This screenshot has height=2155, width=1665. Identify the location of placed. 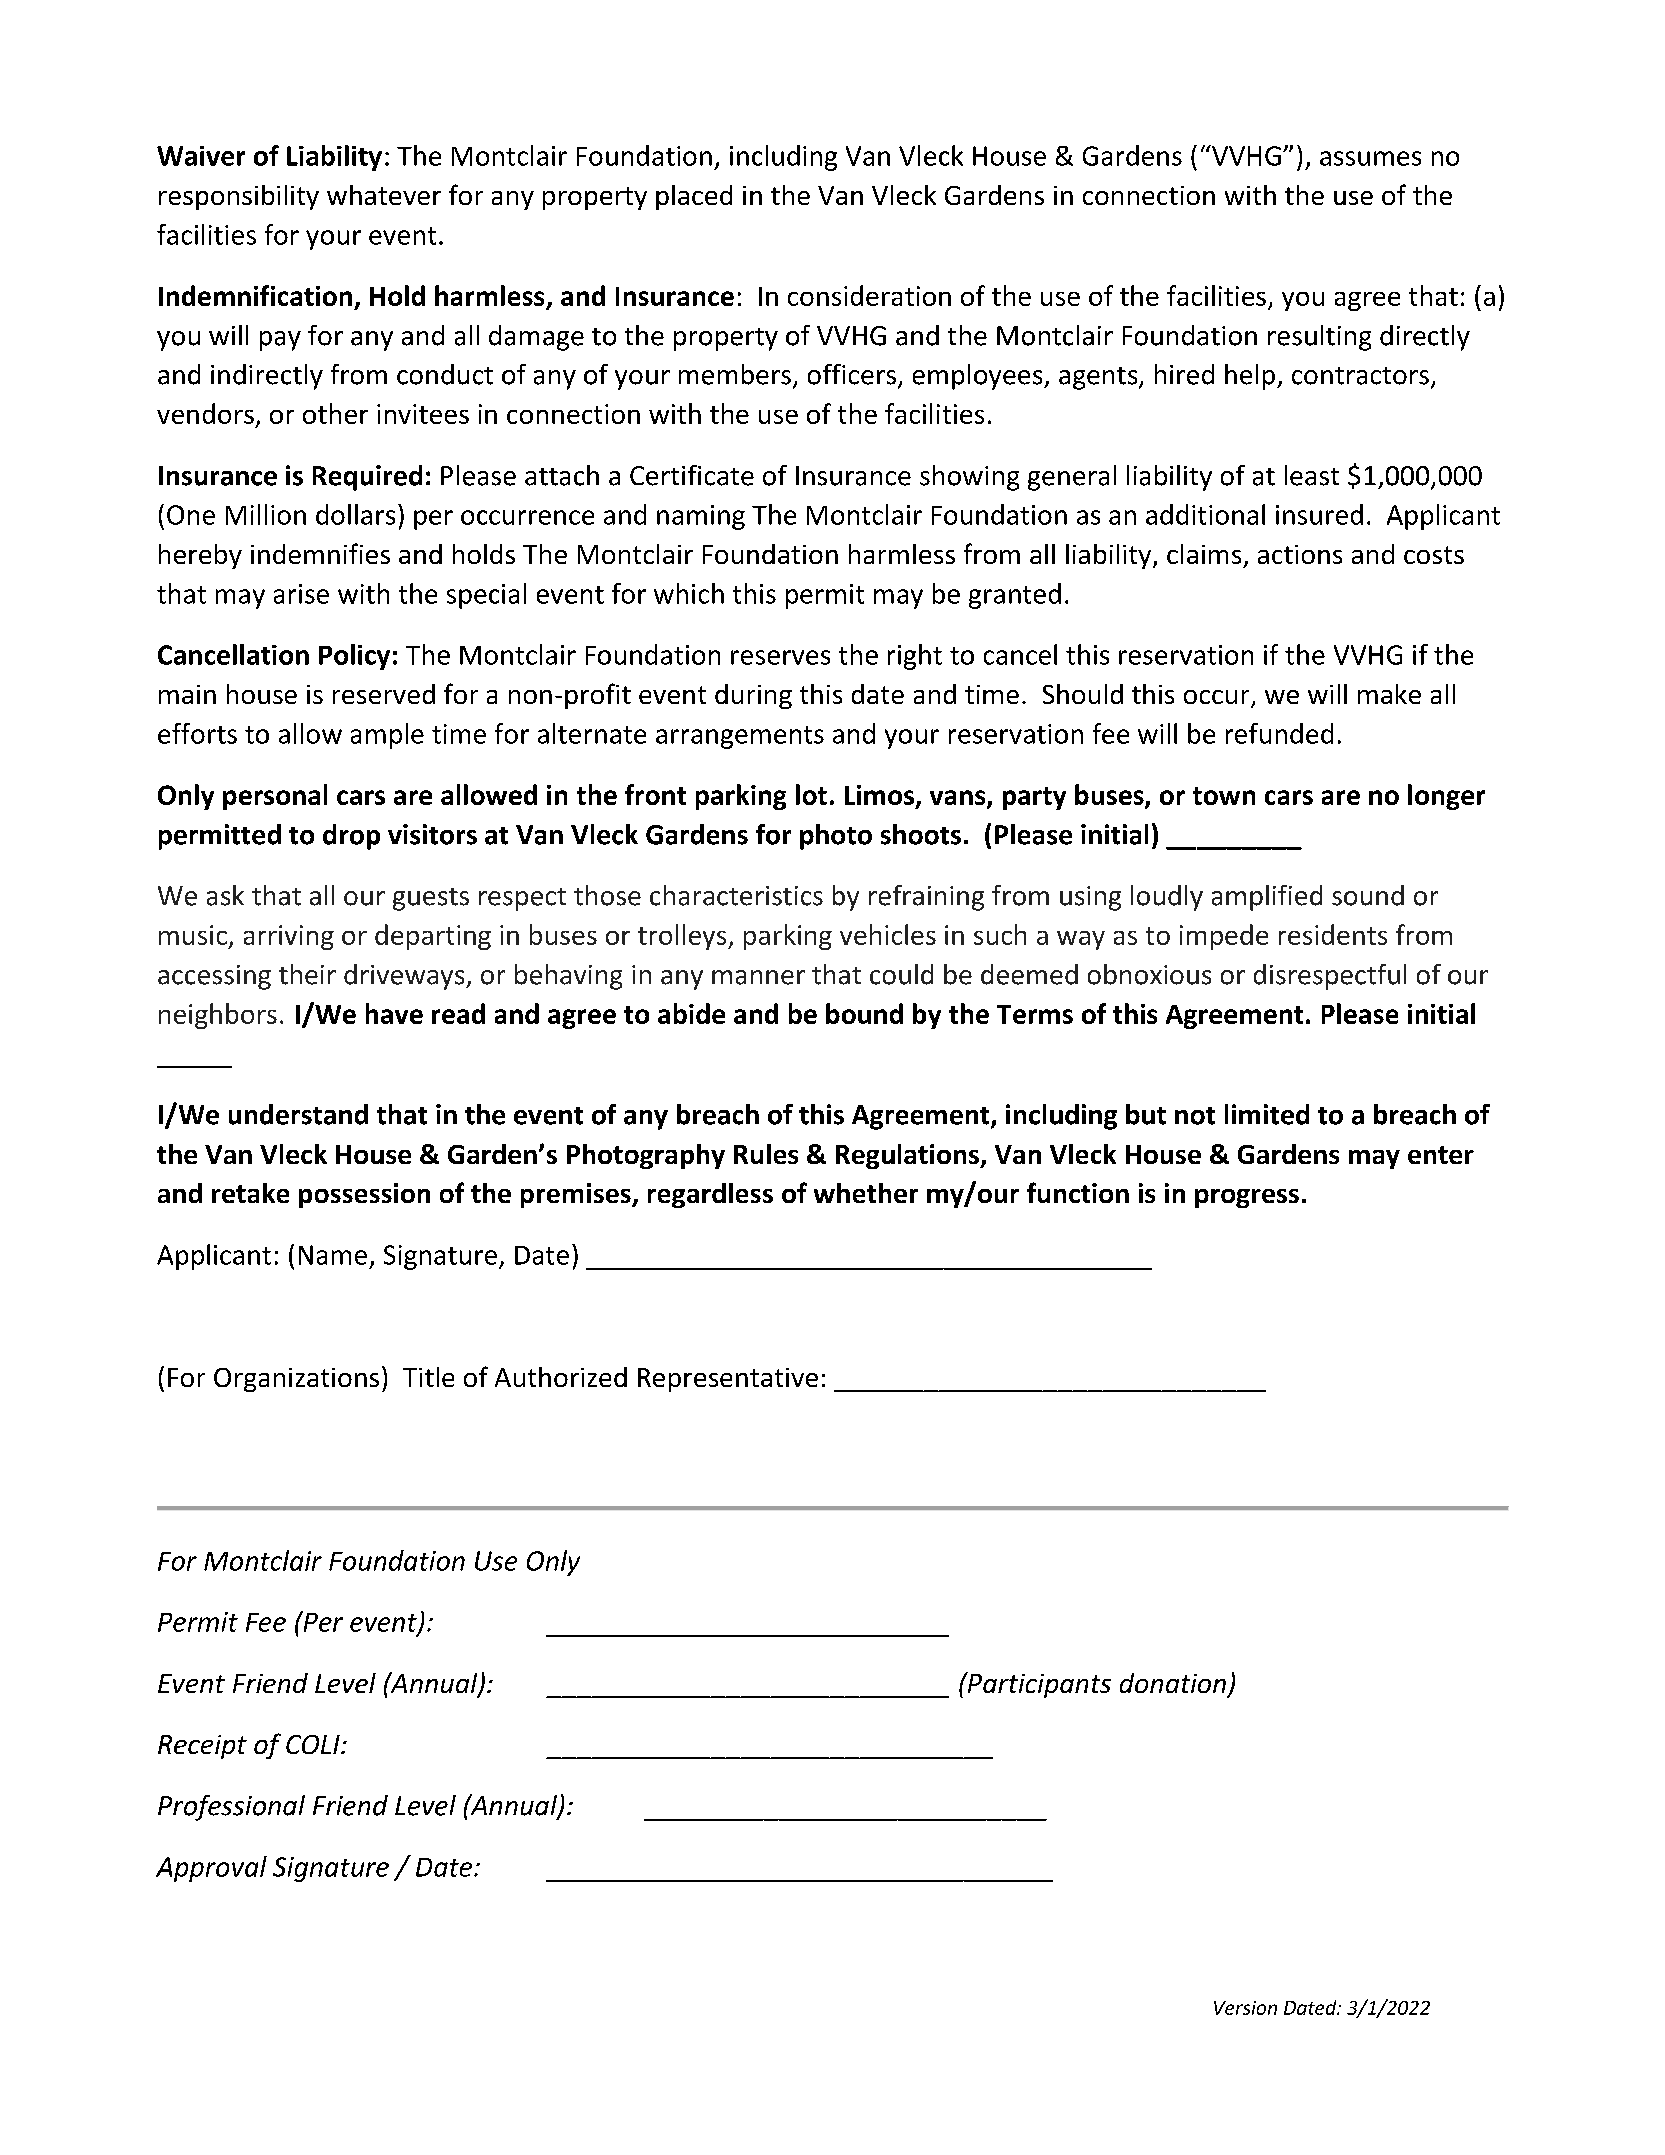
(694, 197).
